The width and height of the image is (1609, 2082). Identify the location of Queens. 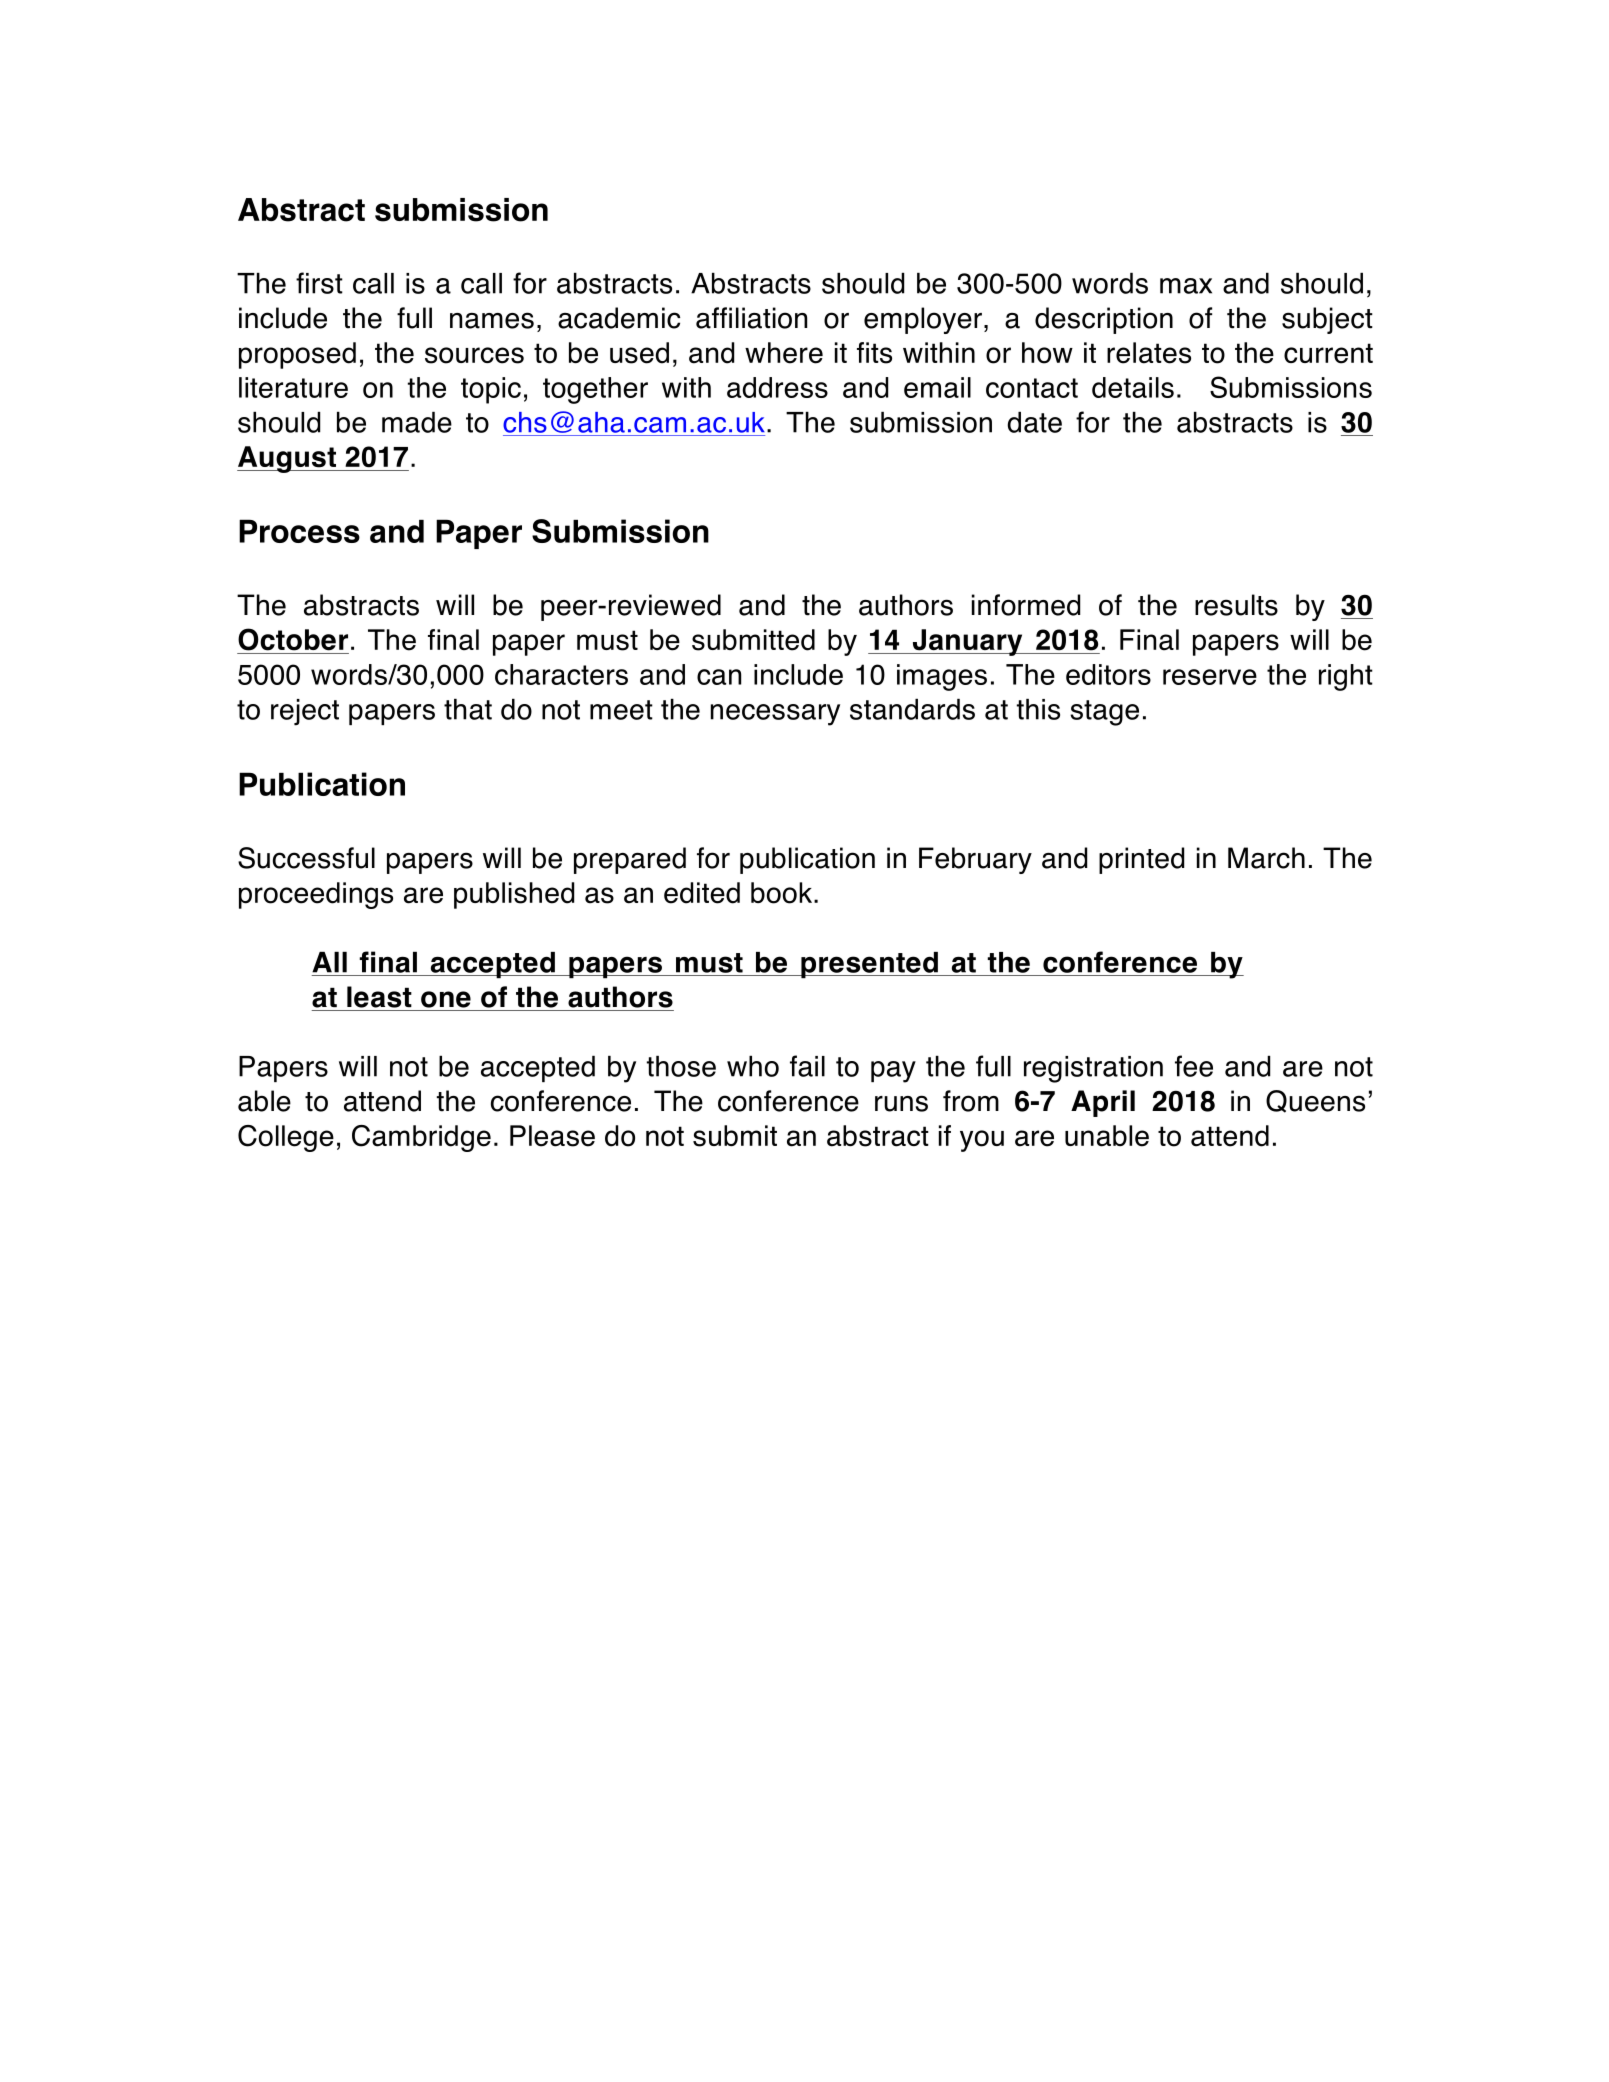
(1315, 1101).
